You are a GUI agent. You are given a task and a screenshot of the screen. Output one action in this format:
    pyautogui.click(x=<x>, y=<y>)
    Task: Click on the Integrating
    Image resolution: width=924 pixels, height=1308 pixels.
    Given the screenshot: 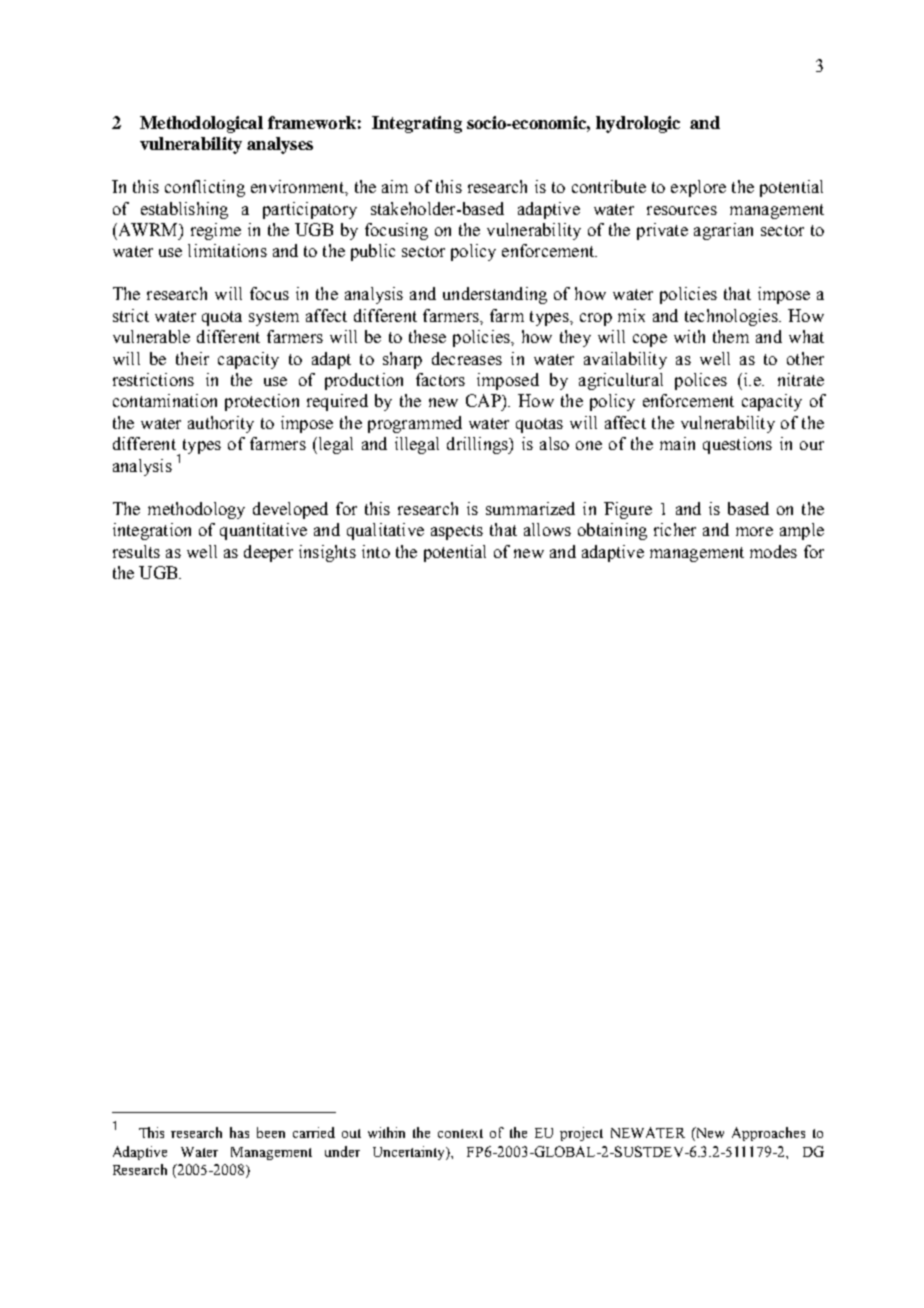 What is the action you would take?
    pyautogui.click(x=417, y=124)
